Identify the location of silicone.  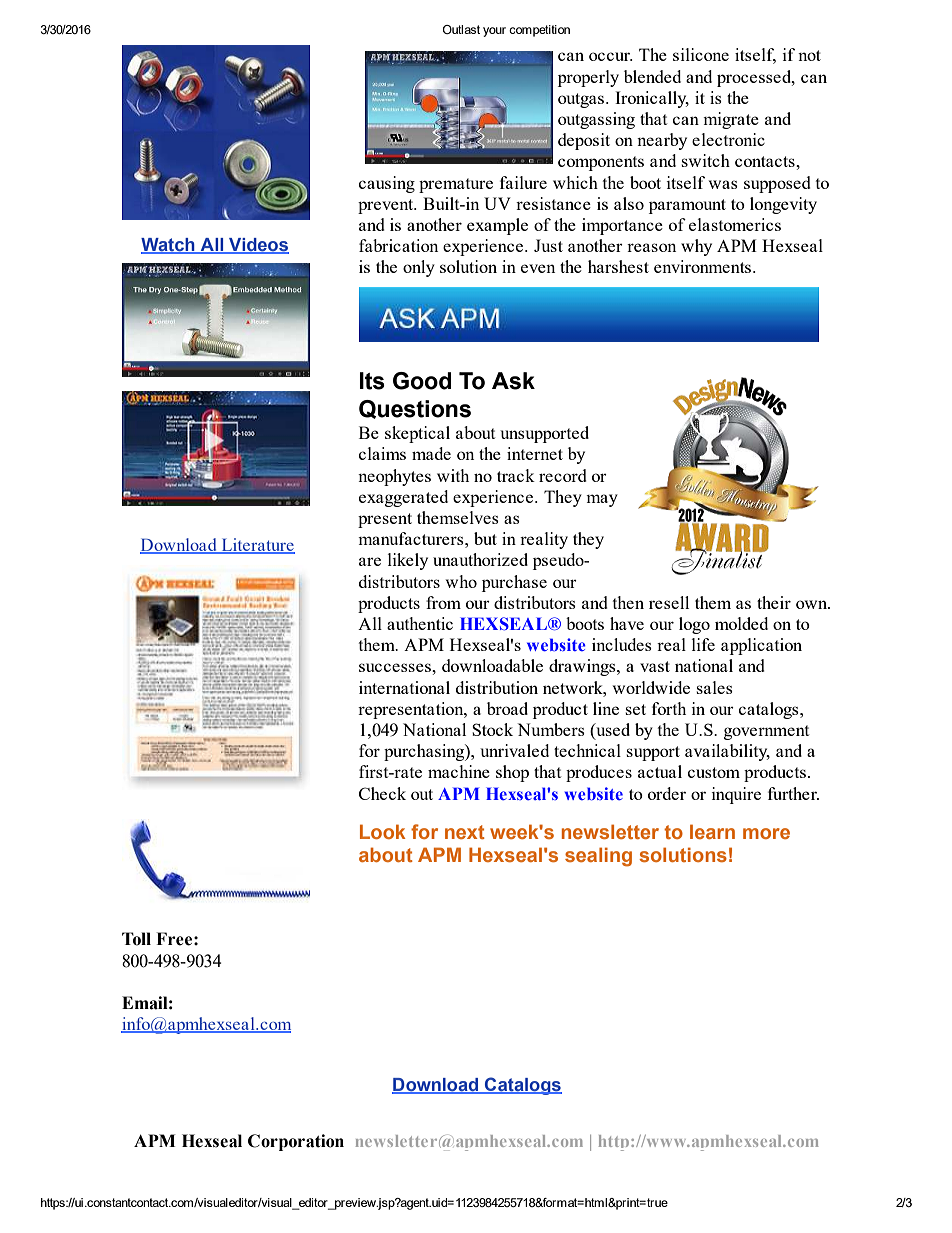
(701, 54).
